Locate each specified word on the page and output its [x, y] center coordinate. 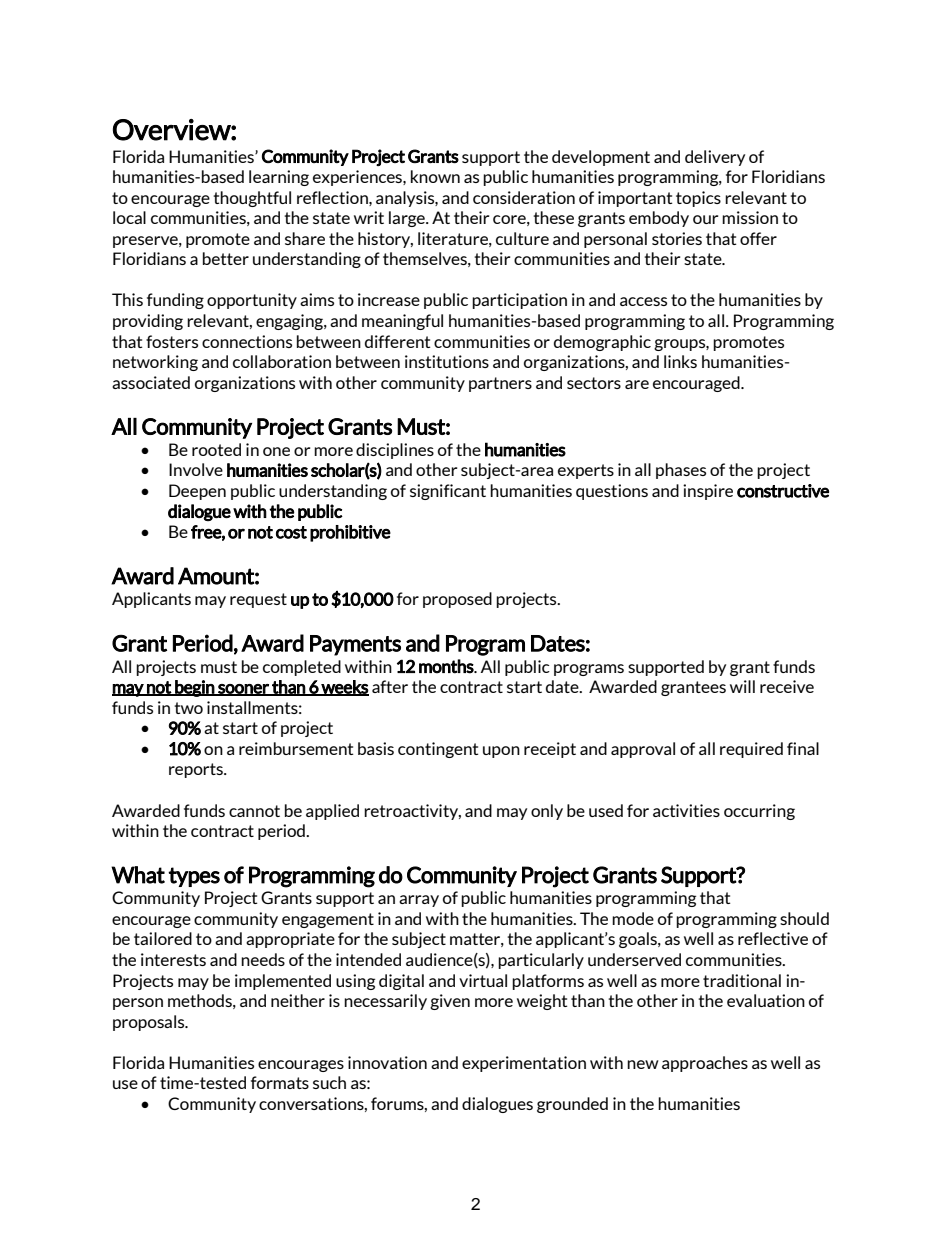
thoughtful [252, 199]
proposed [457, 600]
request [258, 600]
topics [698, 199]
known [435, 176]
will [742, 686]
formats [280, 1082]
